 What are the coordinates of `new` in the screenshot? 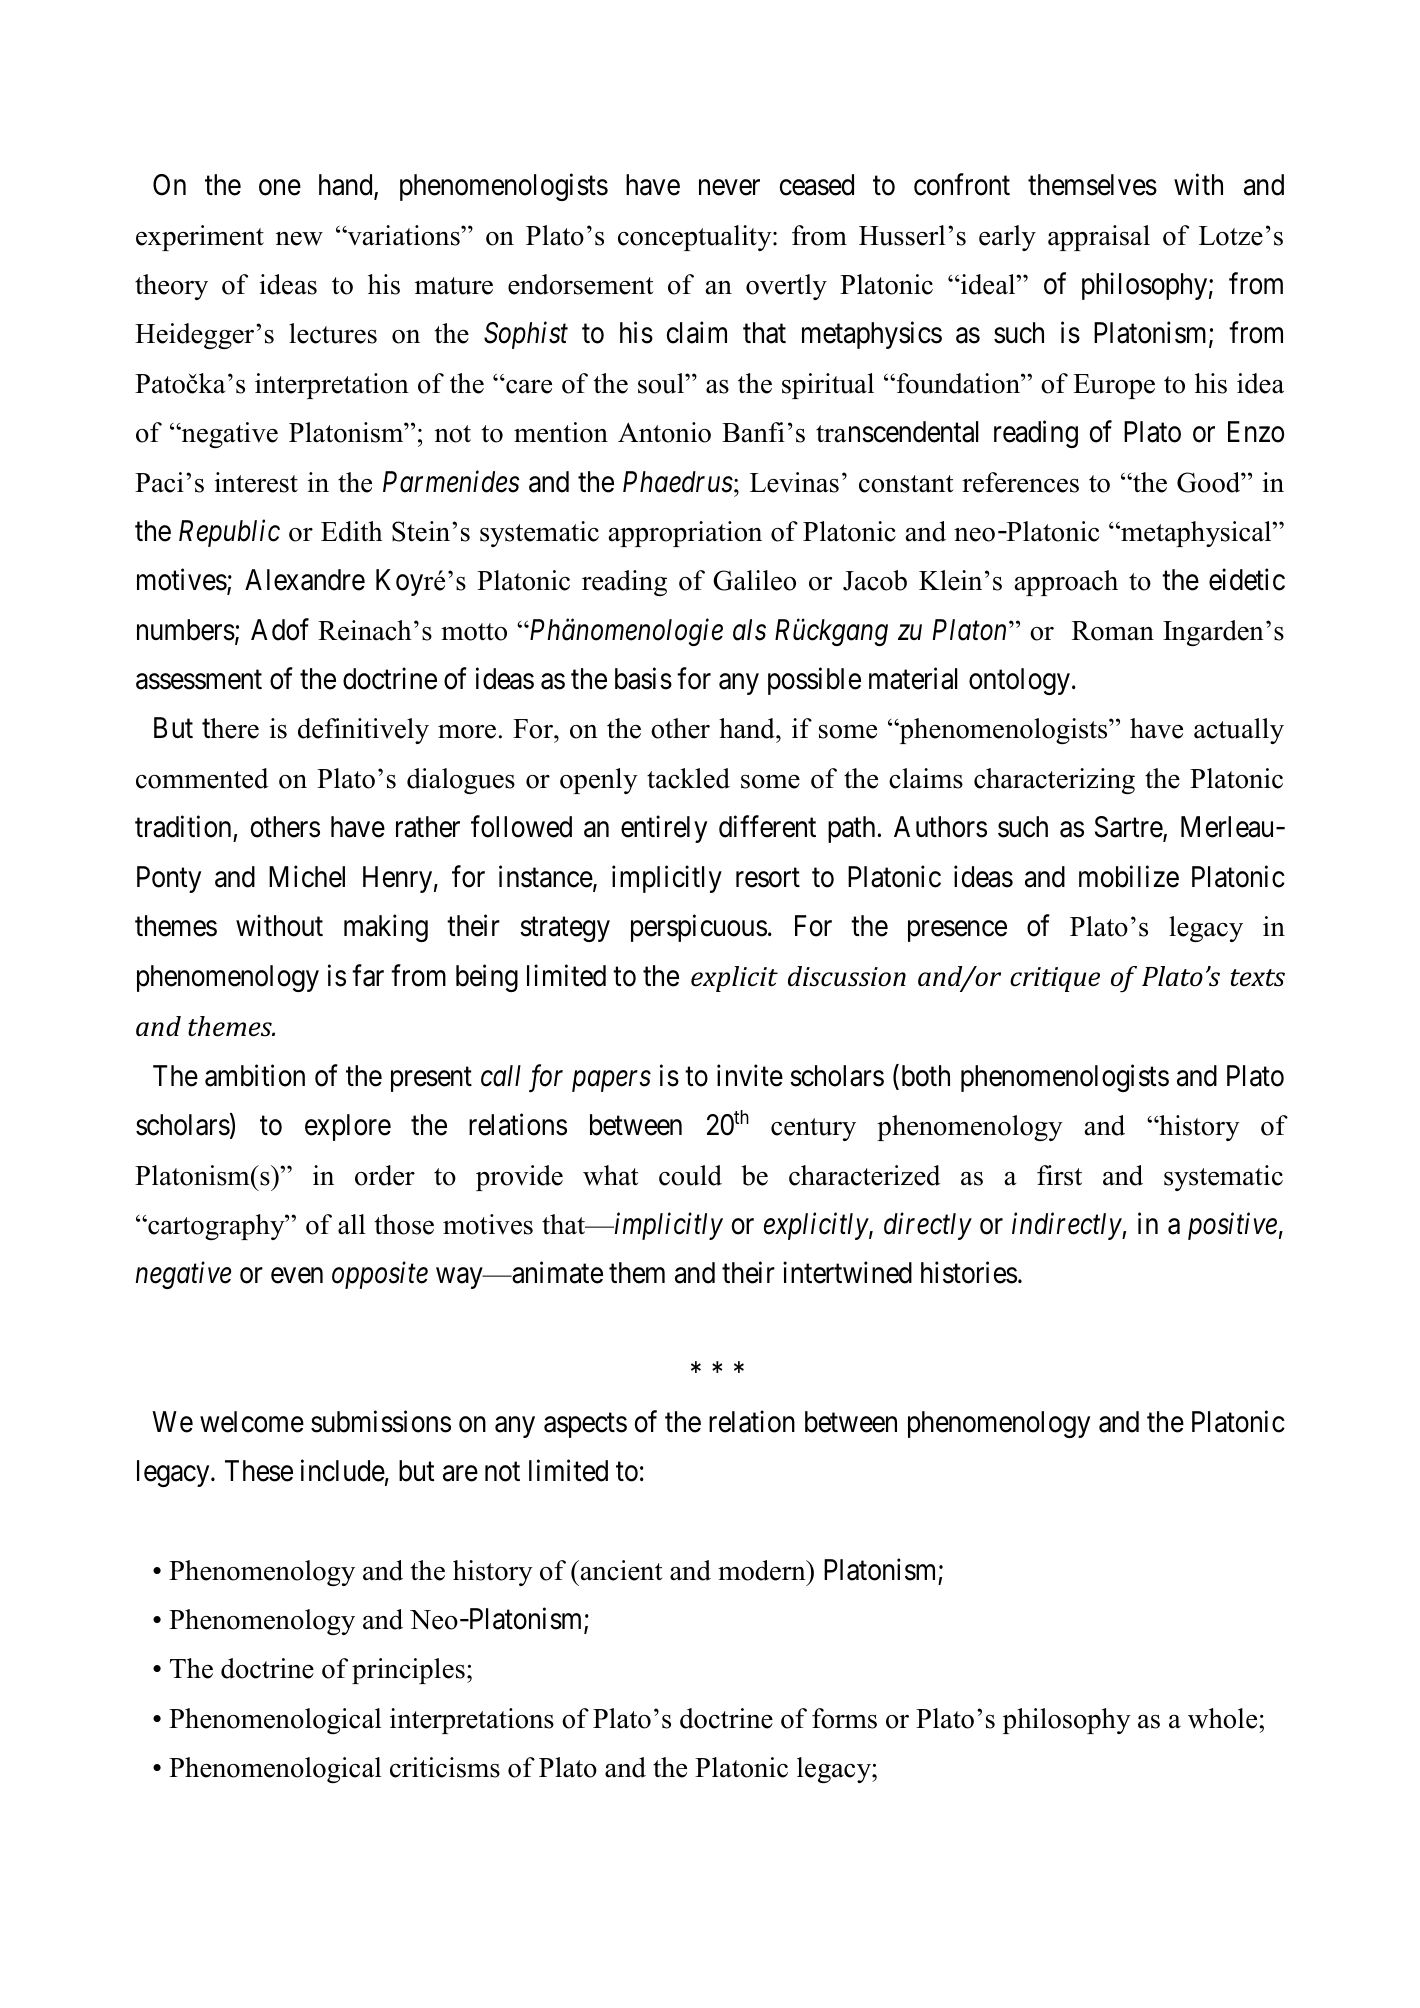 It's located at (299, 239).
